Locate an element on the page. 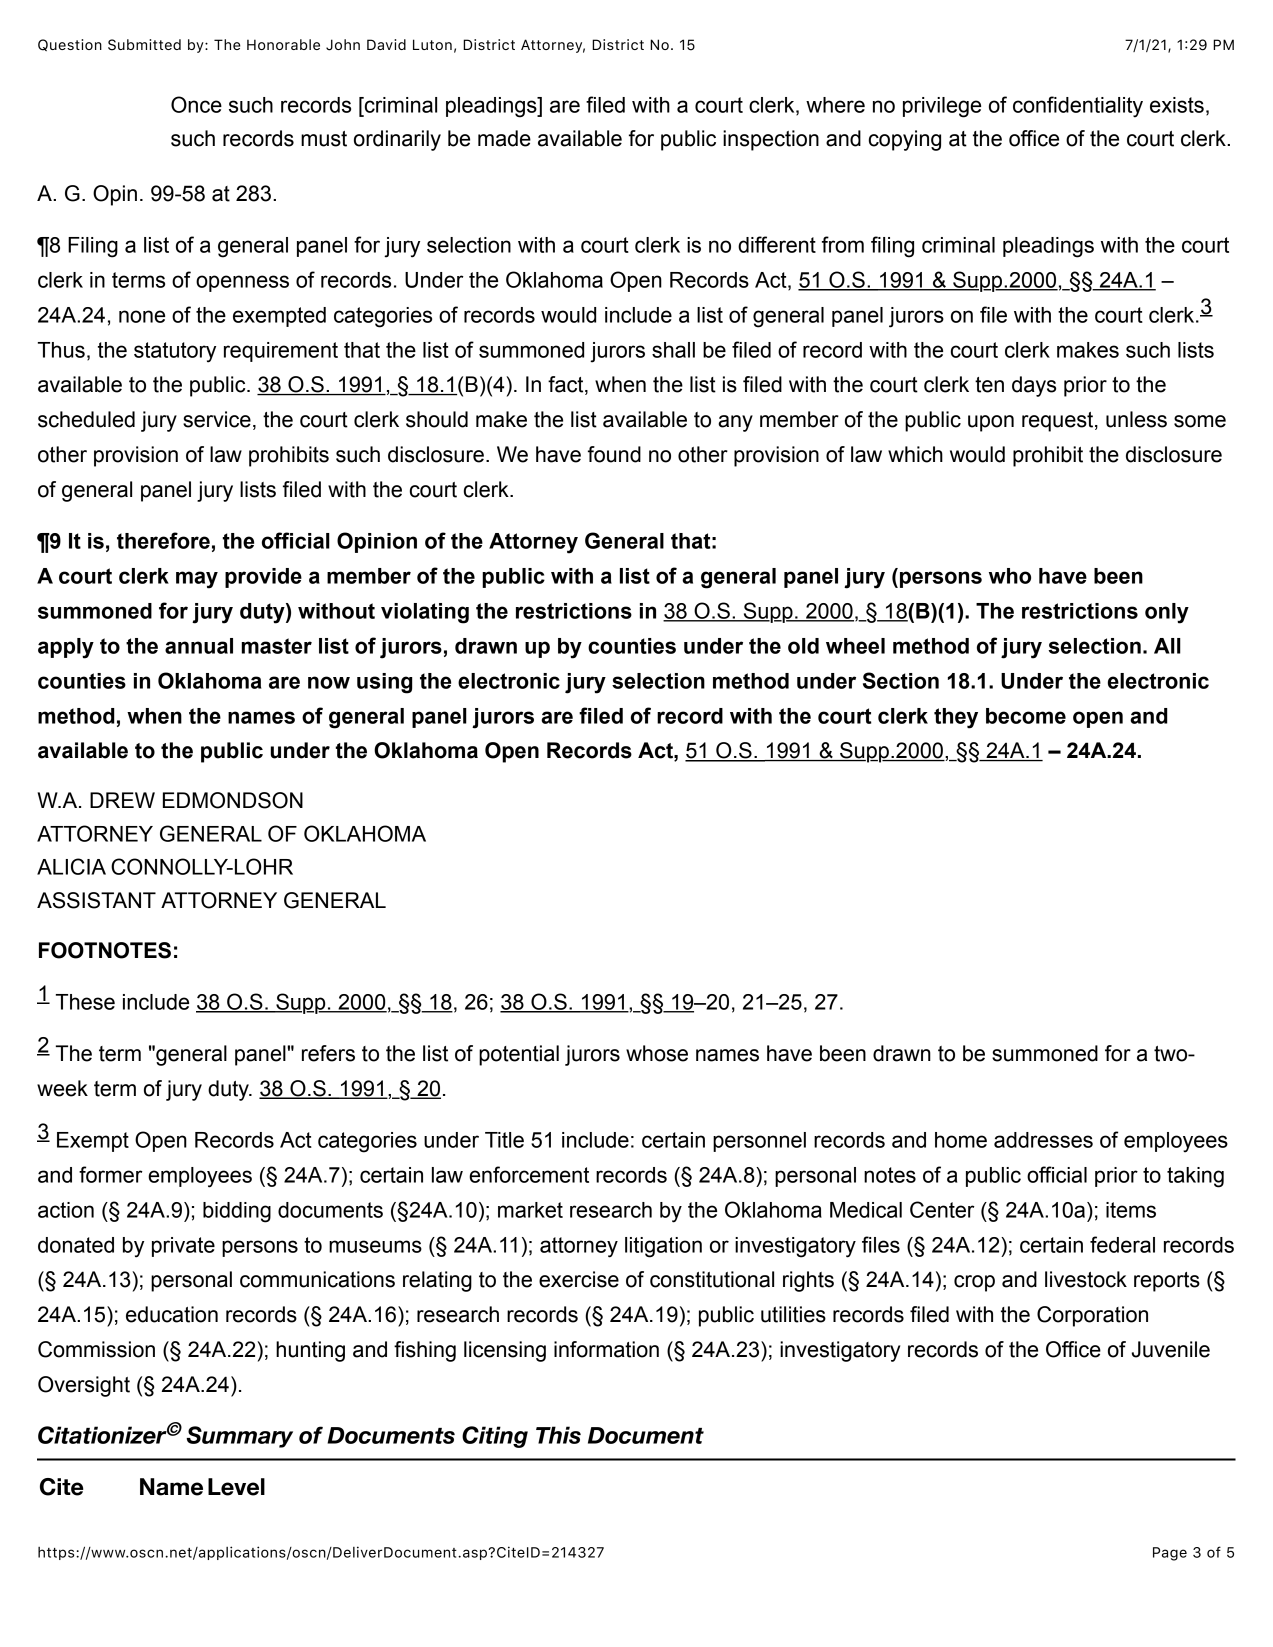 The image size is (1273, 1647). confidentiality is located at coordinates (1078, 107).
